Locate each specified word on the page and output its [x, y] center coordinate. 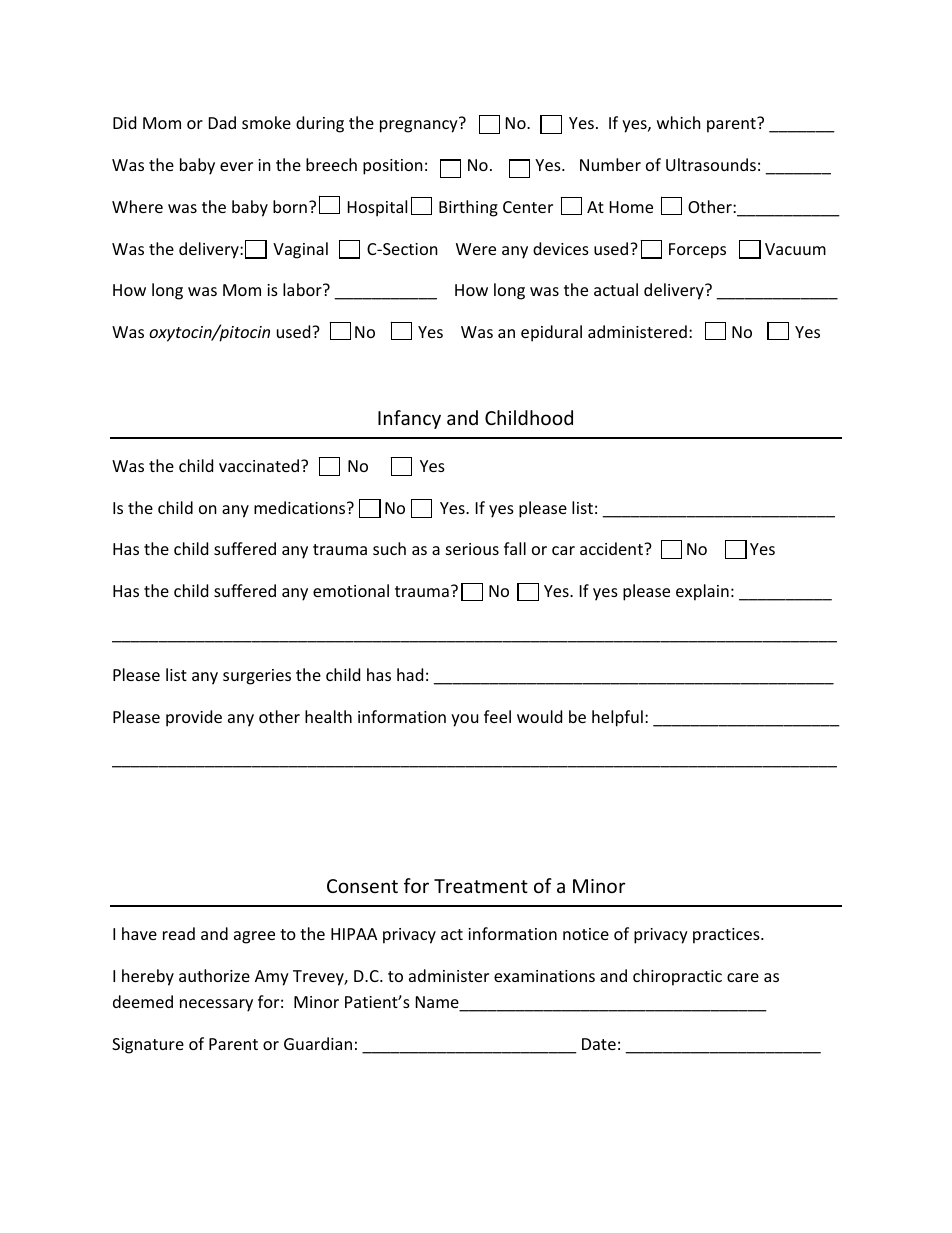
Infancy [409, 419]
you [464, 720]
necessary [216, 1005]
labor [303, 289]
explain [702, 592]
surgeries [257, 677]
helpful [617, 718]
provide [194, 718]
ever [236, 166]
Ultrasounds [711, 164]
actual [616, 289]
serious [472, 549]
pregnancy [420, 125]
